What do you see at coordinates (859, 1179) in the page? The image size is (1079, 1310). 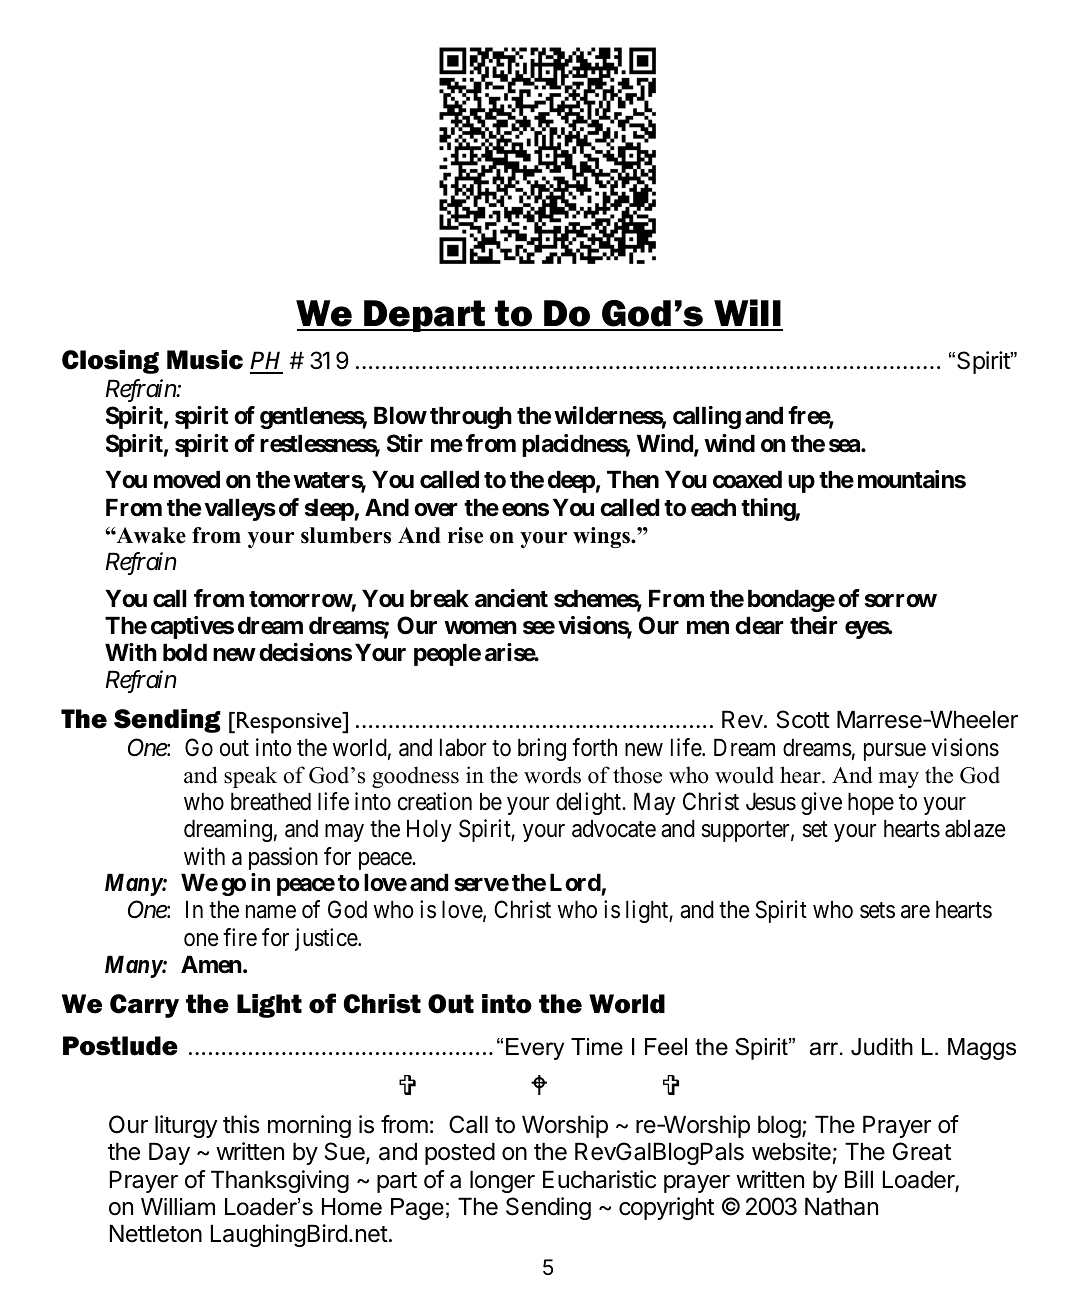 I see `Bill` at bounding box center [859, 1179].
